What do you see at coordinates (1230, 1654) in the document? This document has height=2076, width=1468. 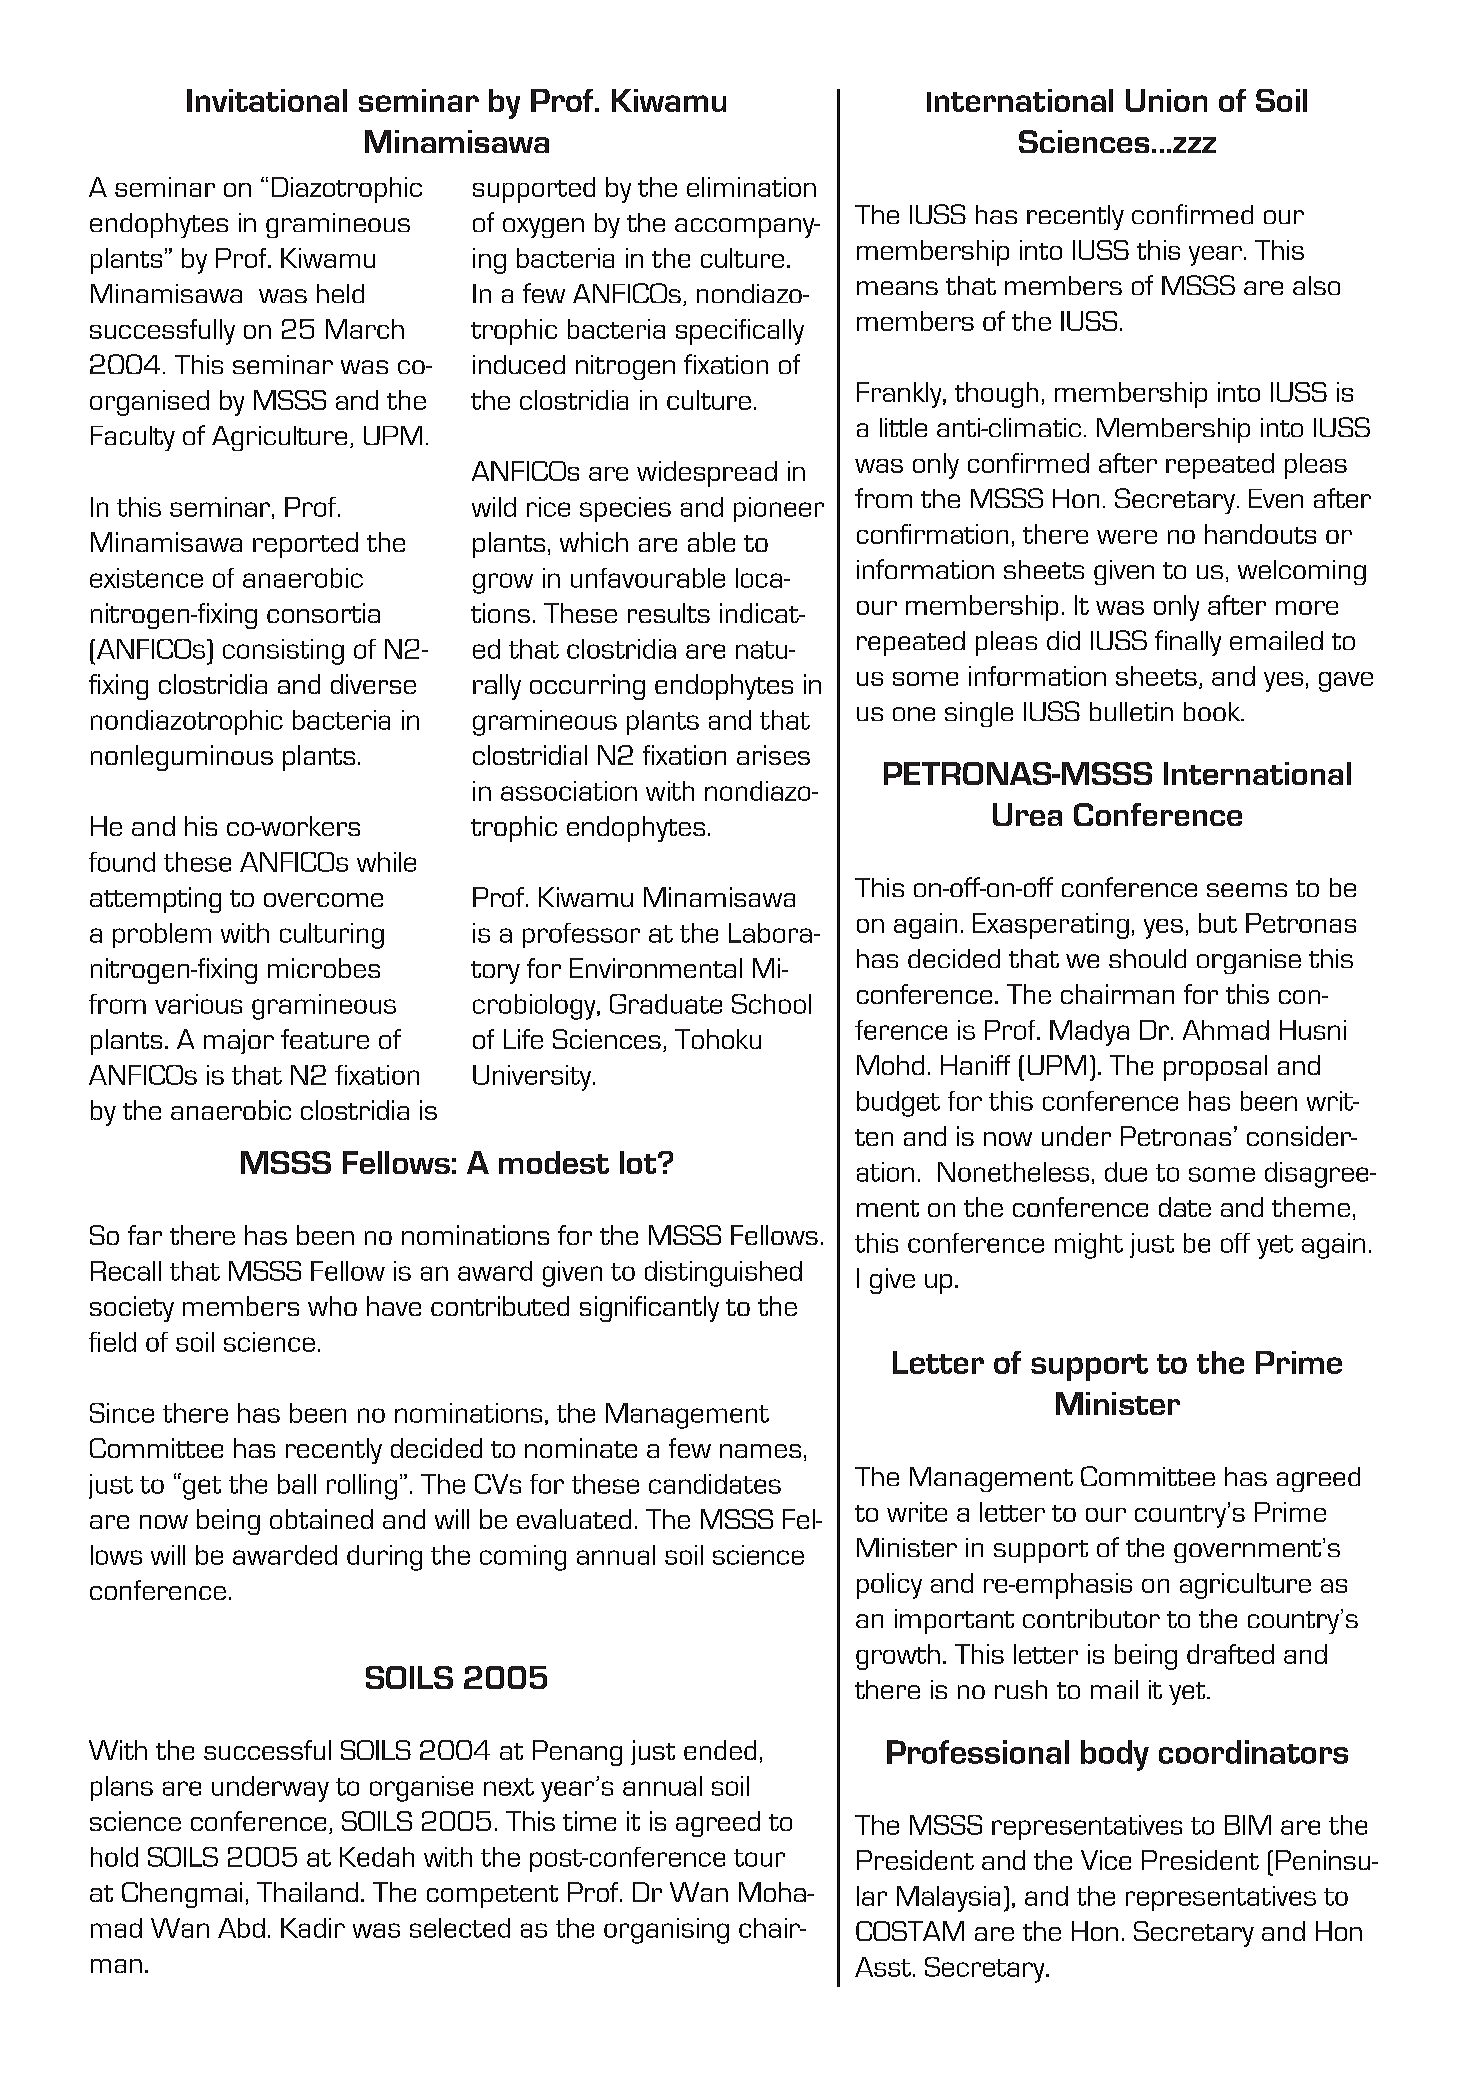 I see `drafted` at bounding box center [1230, 1654].
